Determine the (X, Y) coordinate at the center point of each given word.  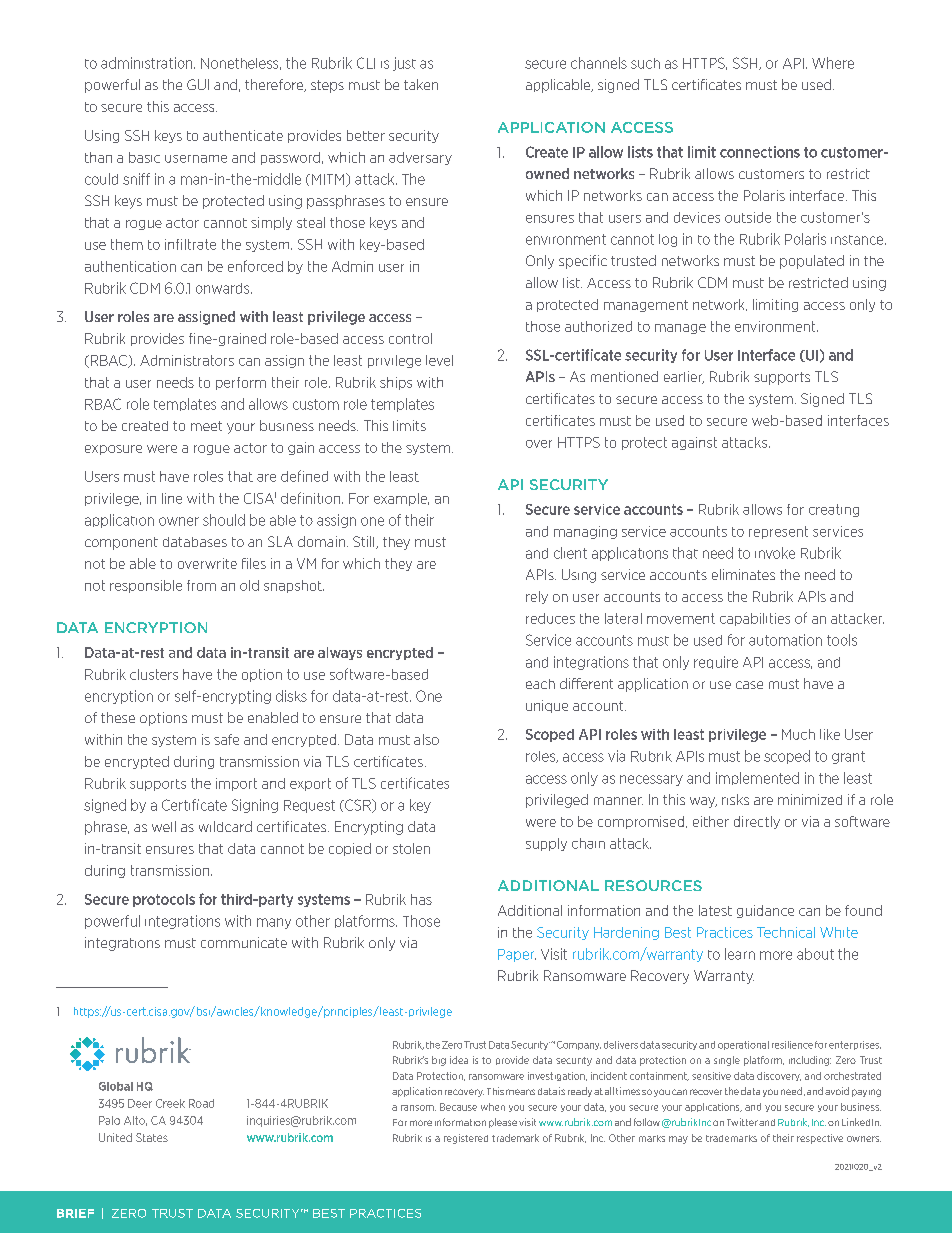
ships (396, 383)
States (152, 1137)
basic (144, 157)
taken (421, 84)
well (164, 826)
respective (820, 1139)
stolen (411, 848)
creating (834, 510)
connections (760, 152)
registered (466, 1139)
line (172, 498)
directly (757, 822)
